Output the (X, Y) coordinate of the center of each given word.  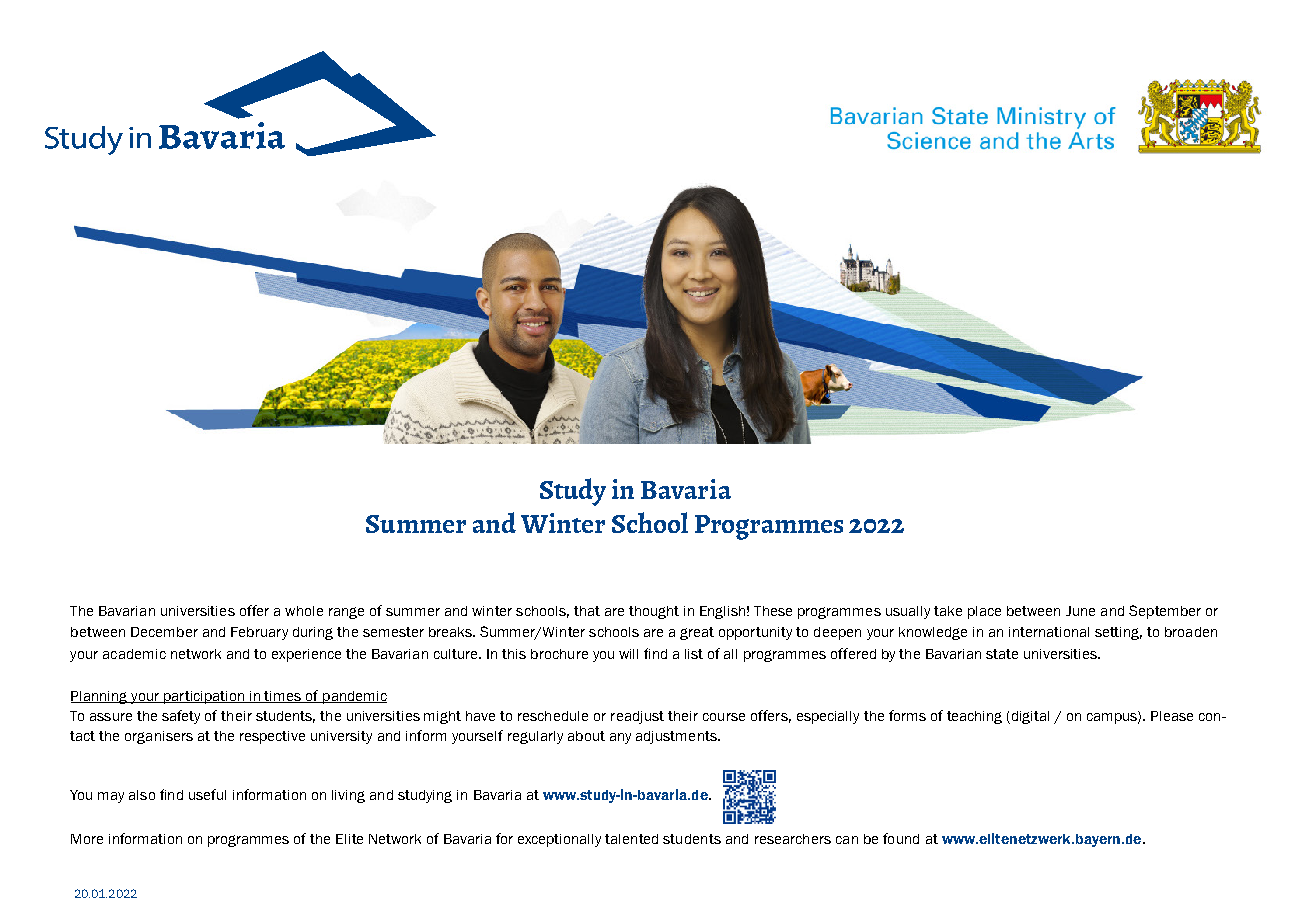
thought (654, 612)
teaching (974, 717)
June (1080, 611)
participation (204, 697)
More (87, 839)
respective (272, 737)
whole (304, 611)
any (620, 738)
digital (1029, 717)
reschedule (553, 716)
